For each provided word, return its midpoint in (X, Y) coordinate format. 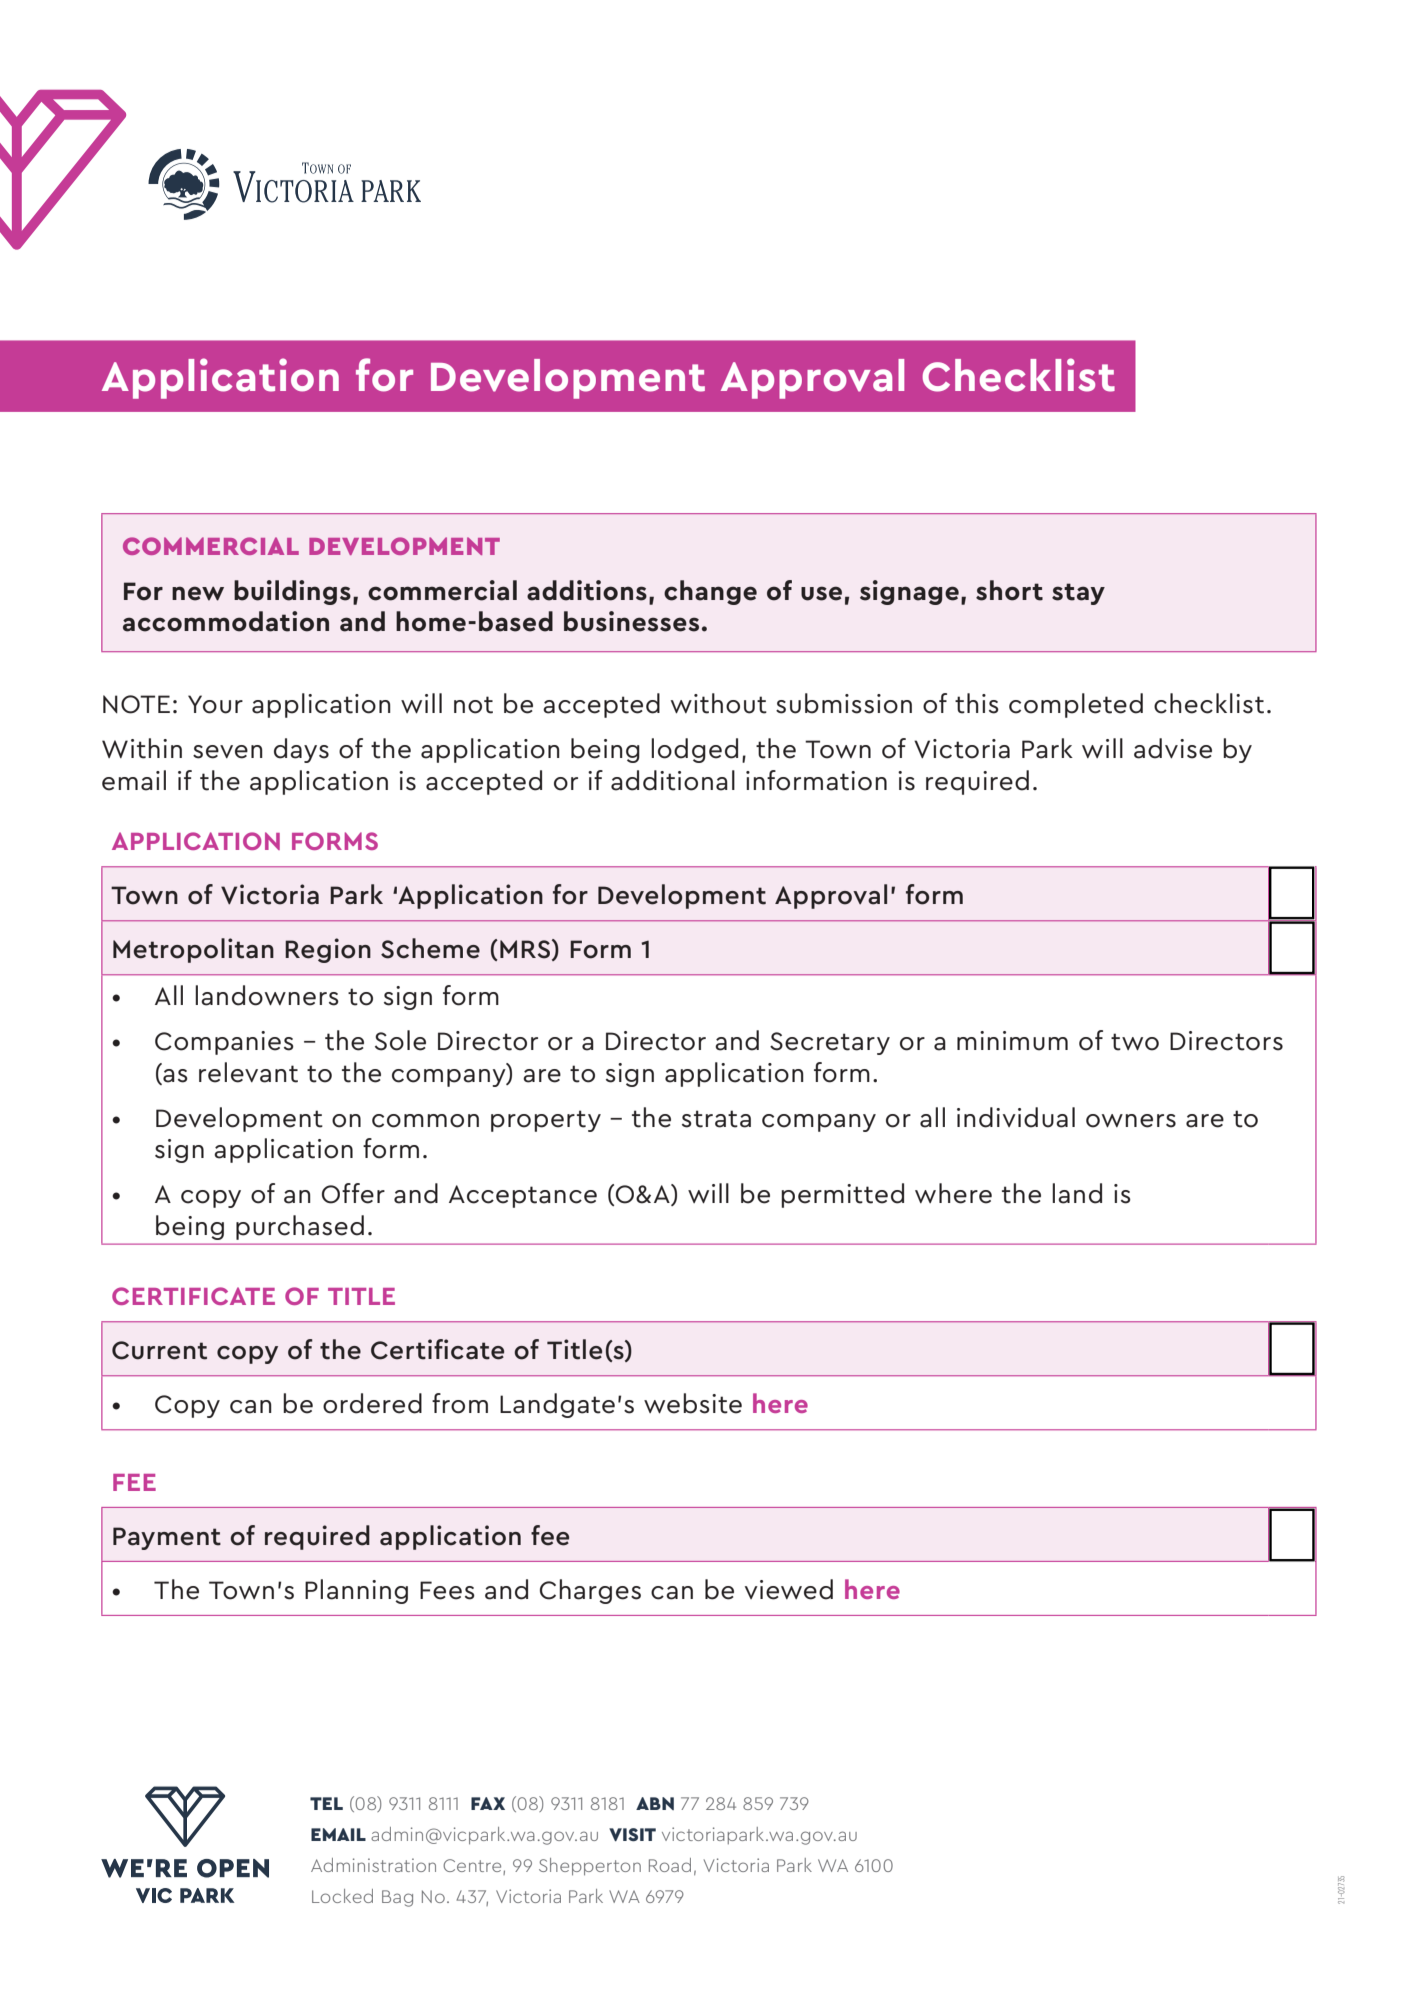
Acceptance (523, 1196)
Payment (167, 1538)
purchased (300, 1227)
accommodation (226, 621)
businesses (631, 621)
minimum (1012, 1041)
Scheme (430, 948)
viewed (789, 1589)
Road (670, 1865)
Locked (342, 1896)
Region (328, 950)
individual (1016, 1117)
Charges (590, 1591)
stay (1078, 594)
